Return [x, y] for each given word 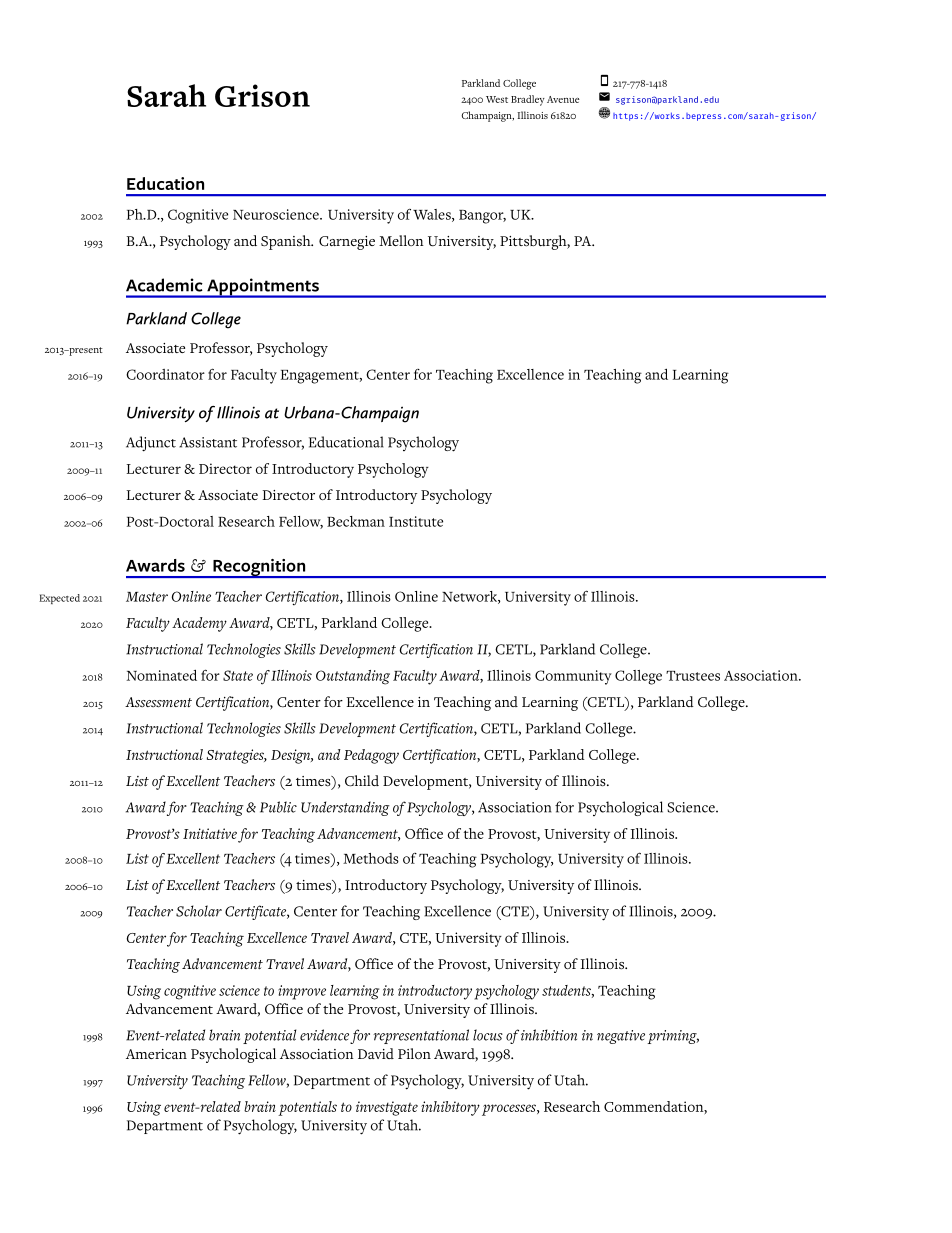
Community [573, 677]
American [156, 1054]
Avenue [563, 99]
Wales [433, 215]
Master [147, 597]
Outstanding [353, 677]
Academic [164, 285]
